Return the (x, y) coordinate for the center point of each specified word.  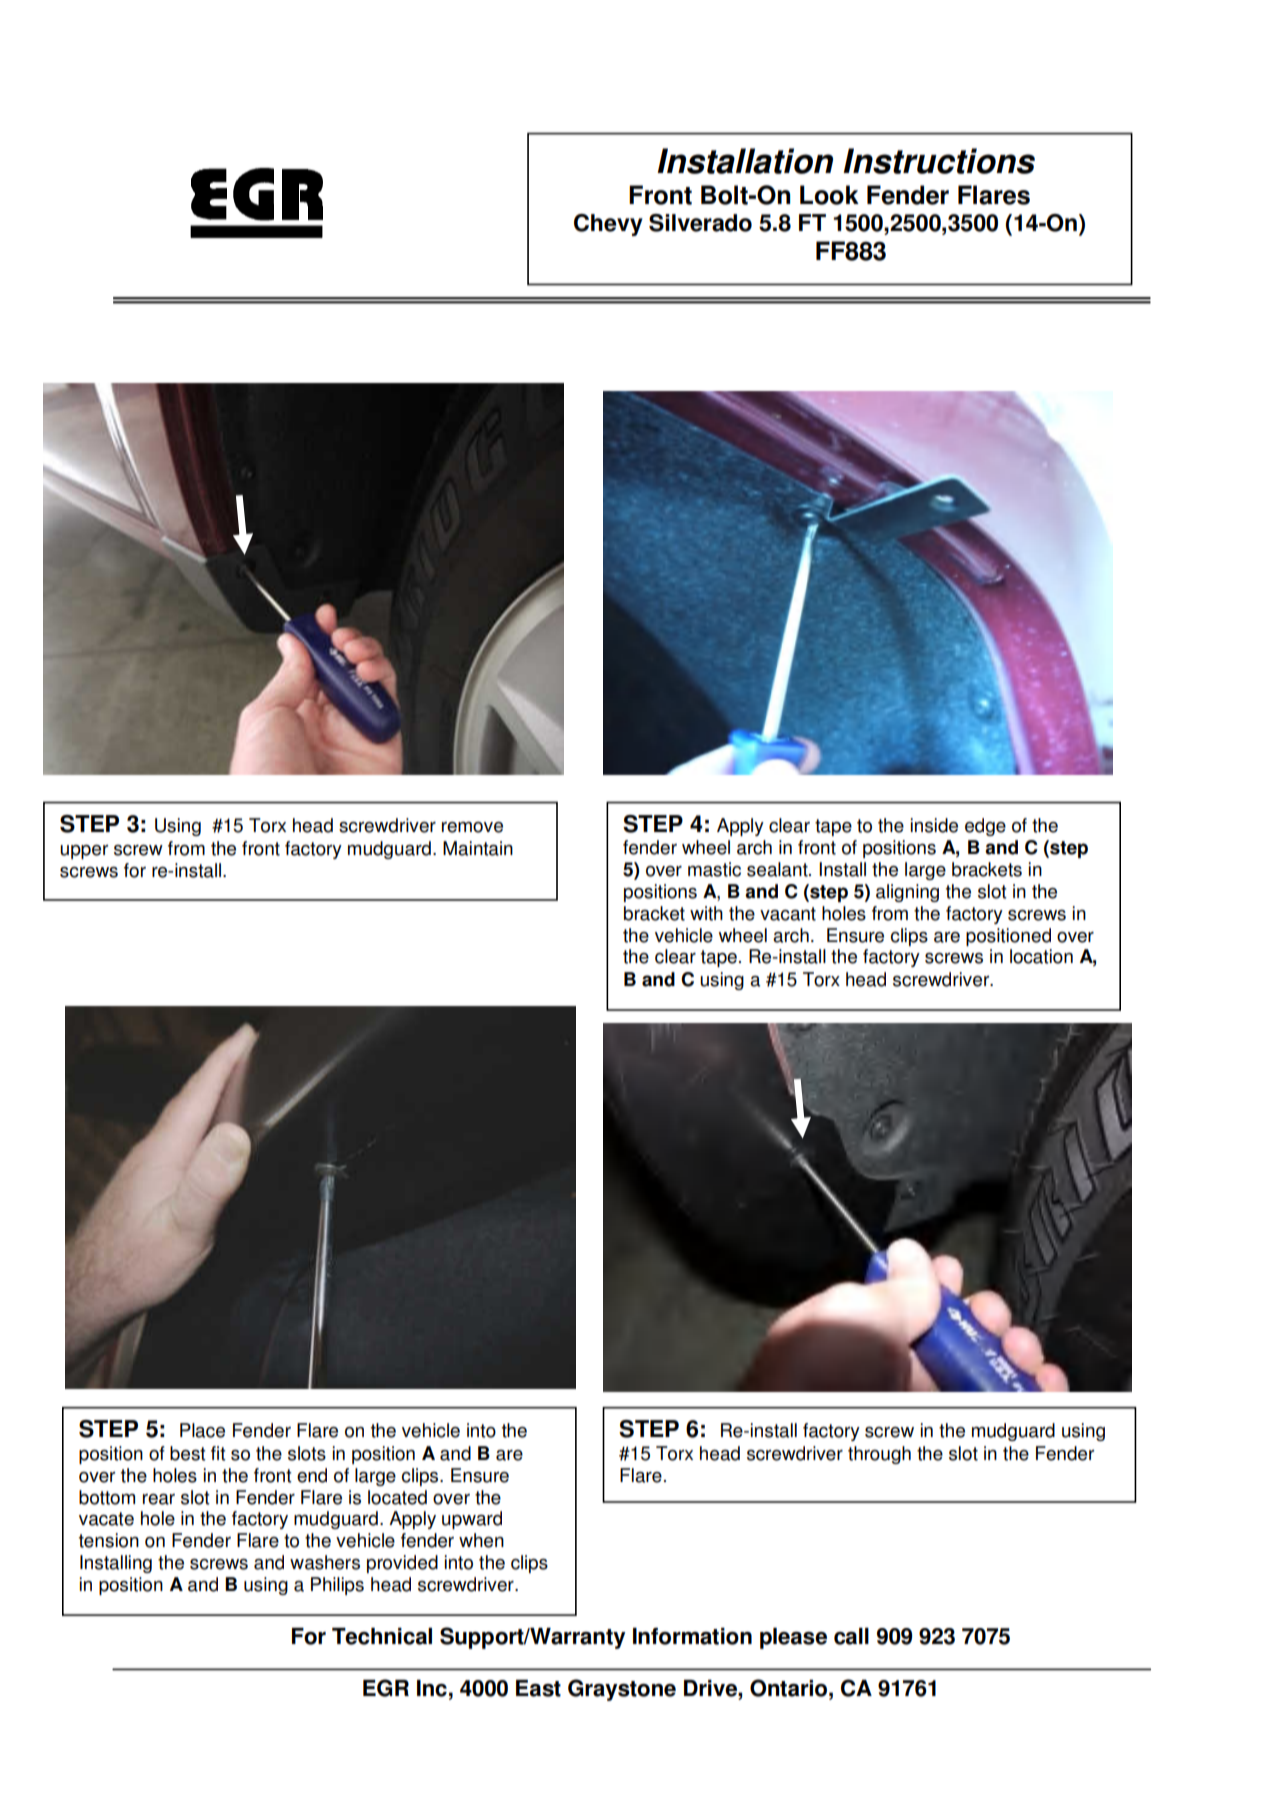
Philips (337, 1586)
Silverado (700, 223)
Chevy (608, 225)
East (538, 1688)
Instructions (939, 161)
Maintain (478, 848)
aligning (907, 893)
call (851, 1636)
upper (84, 852)
